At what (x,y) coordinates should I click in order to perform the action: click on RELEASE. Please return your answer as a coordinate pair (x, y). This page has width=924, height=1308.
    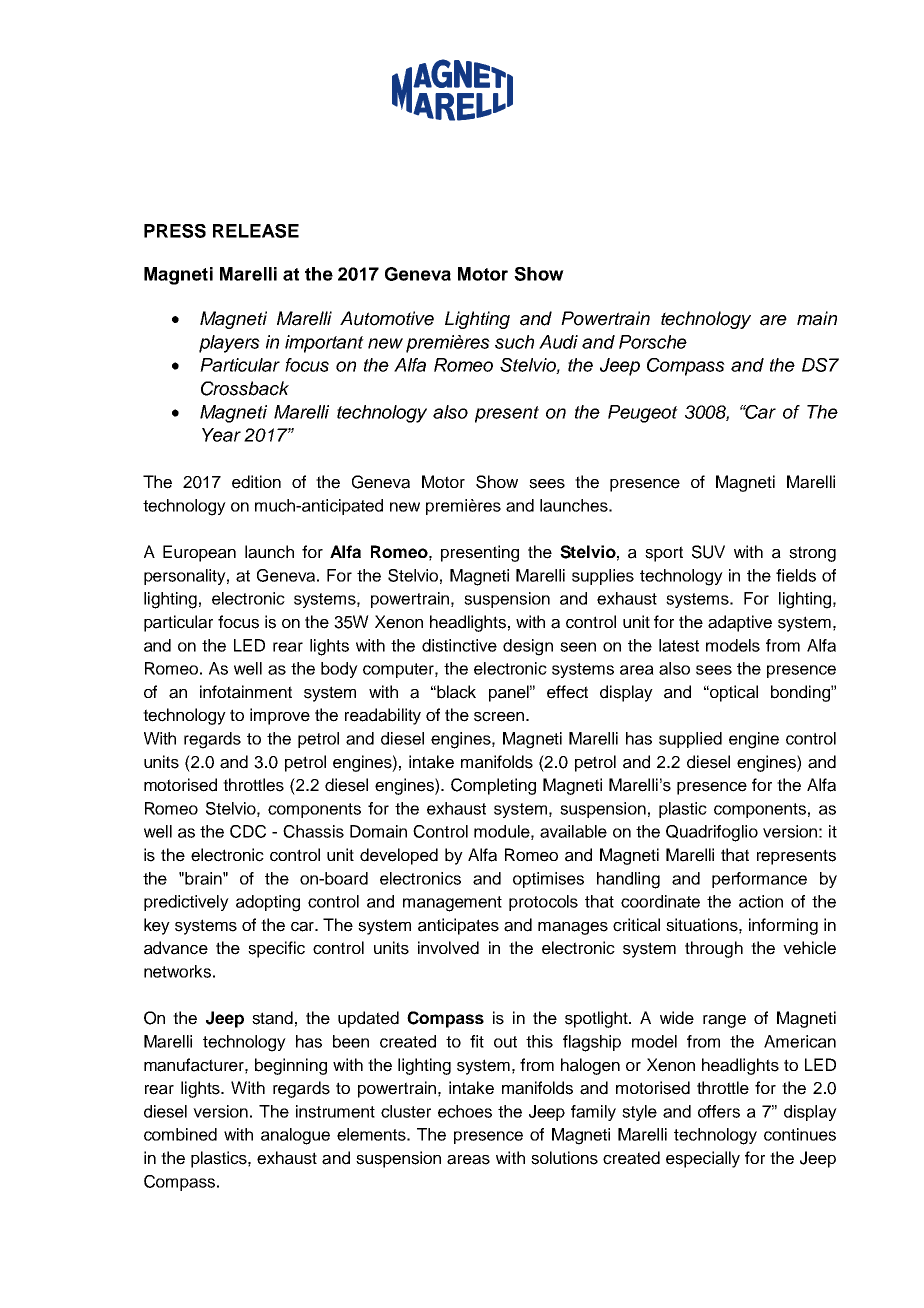
    Looking at the image, I should click on (256, 231).
